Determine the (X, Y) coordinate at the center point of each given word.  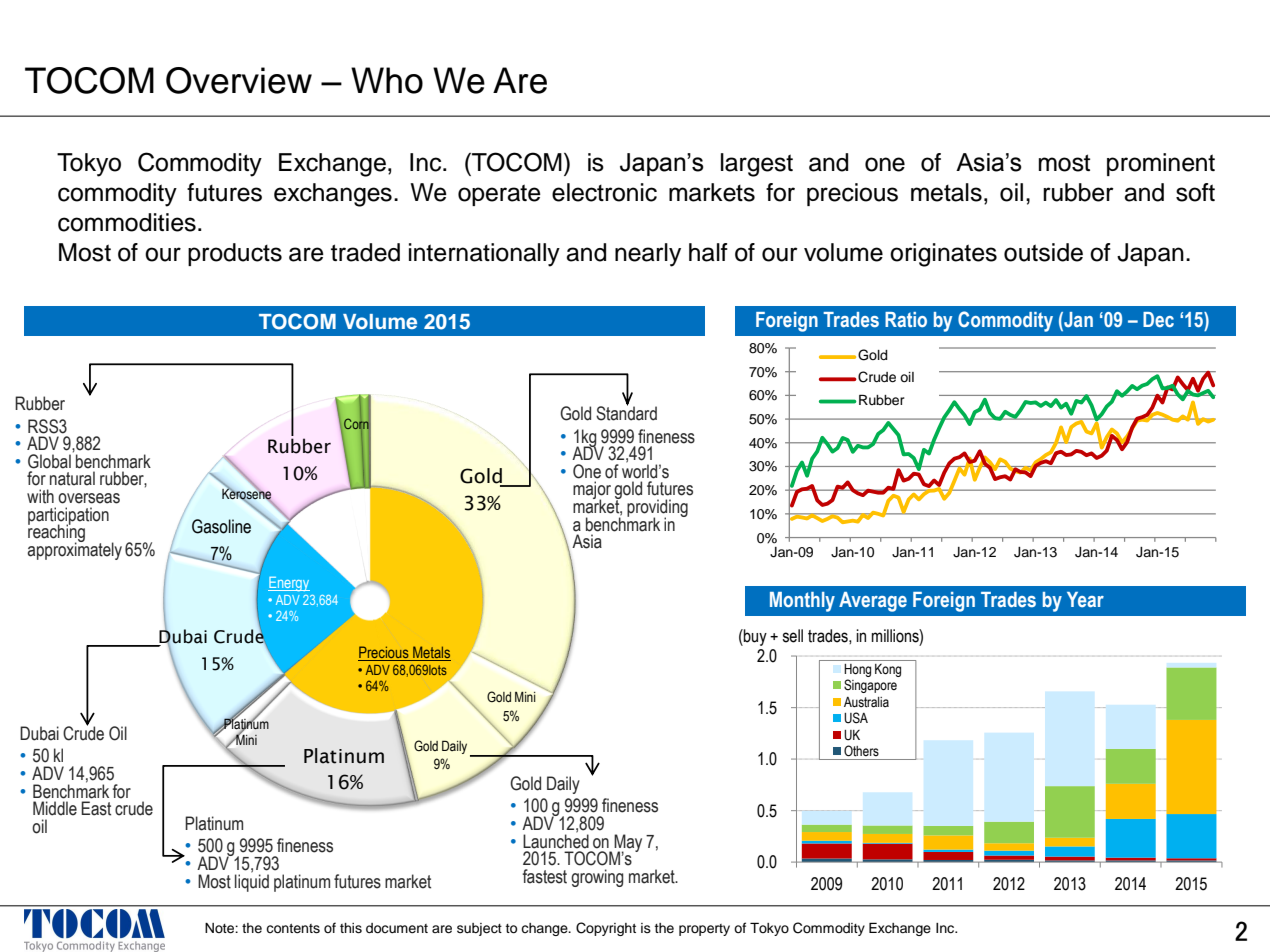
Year (1085, 600)
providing (657, 509)
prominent (1161, 164)
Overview (239, 80)
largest (757, 165)
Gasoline (221, 526)
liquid (252, 882)
